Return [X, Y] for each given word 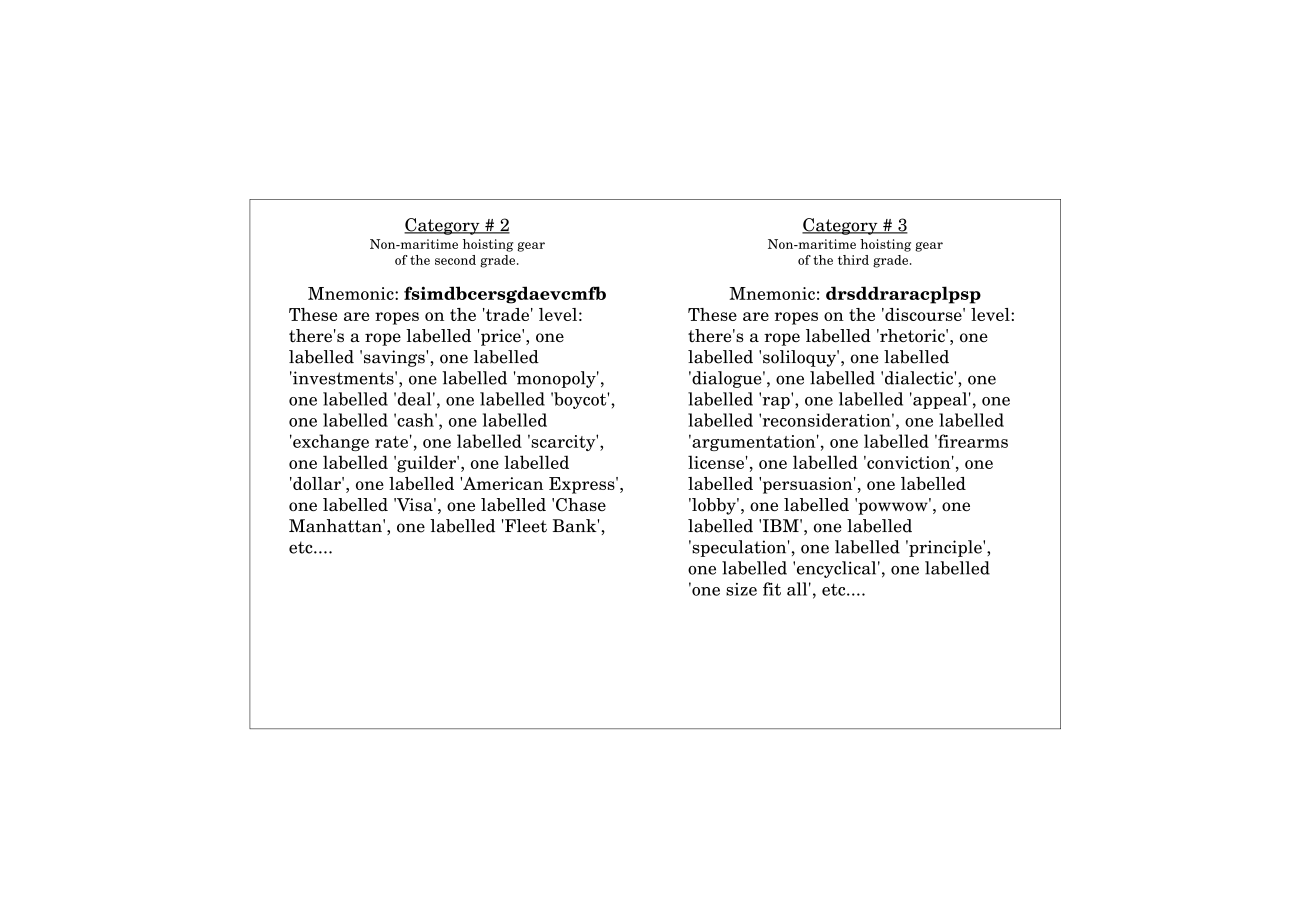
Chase [581, 504]
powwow [893, 507]
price [501, 337]
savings [395, 358]
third [853, 260]
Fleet [525, 526]
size [741, 589]
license [716, 462]
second [455, 260]
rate [391, 442]
